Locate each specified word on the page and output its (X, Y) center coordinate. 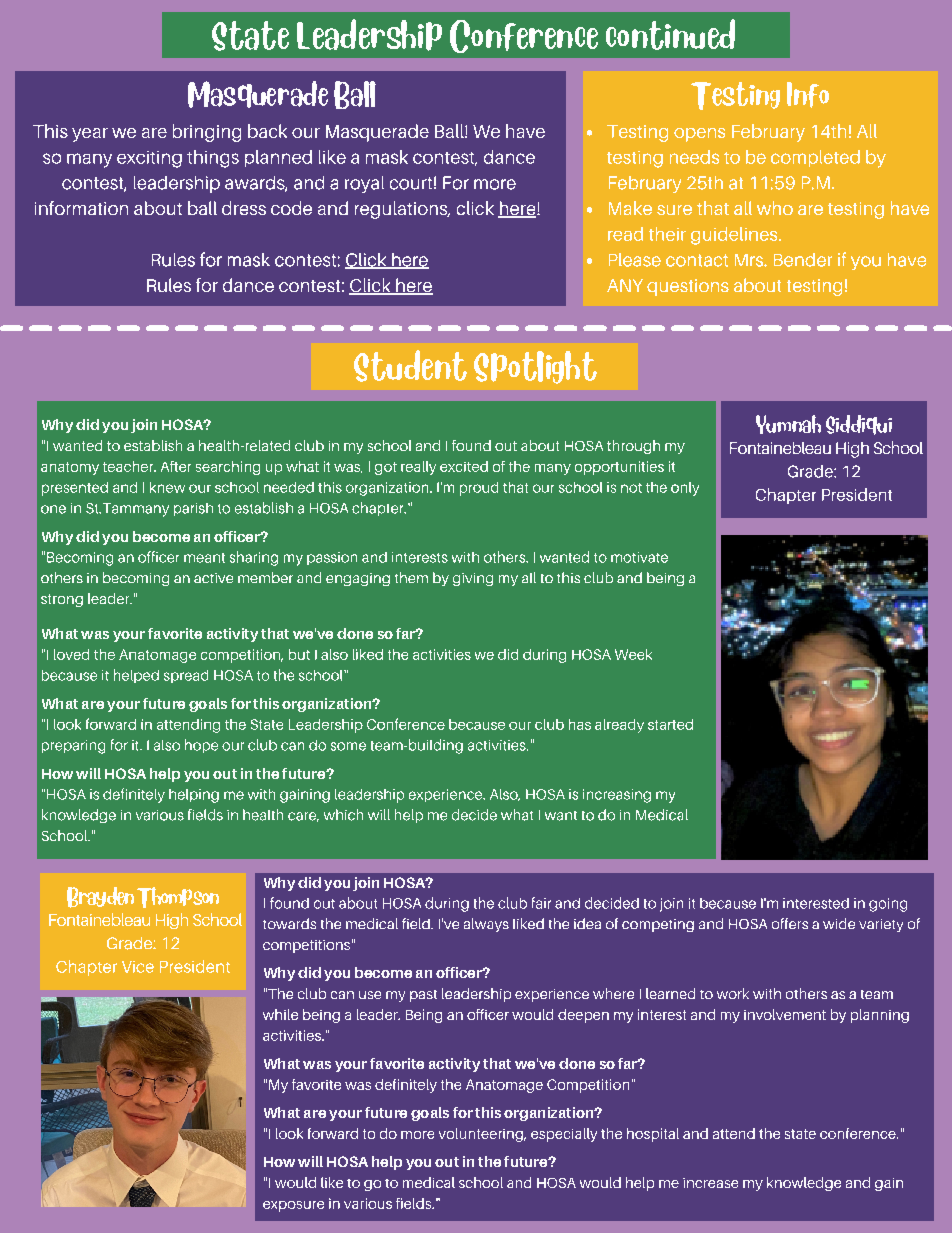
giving (473, 579)
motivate (639, 557)
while (280, 1014)
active (213, 578)
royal (364, 184)
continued (670, 34)
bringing (207, 133)
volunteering (482, 1135)
